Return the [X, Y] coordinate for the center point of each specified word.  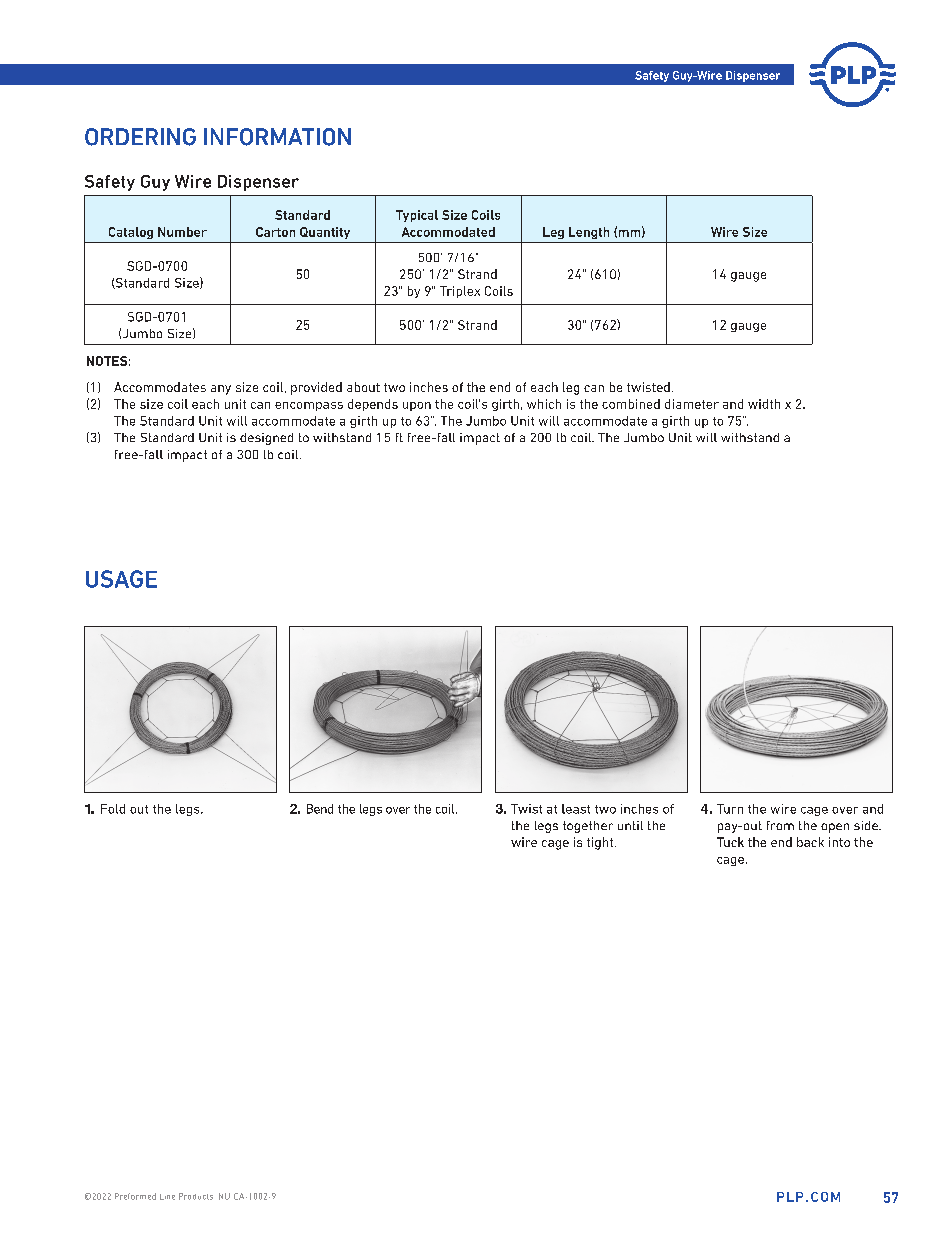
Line [167, 1197]
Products [196, 1196]
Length [589, 233]
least [576, 809]
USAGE [121, 579]
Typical [417, 216]
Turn [730, 809]
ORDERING [140, 137]
